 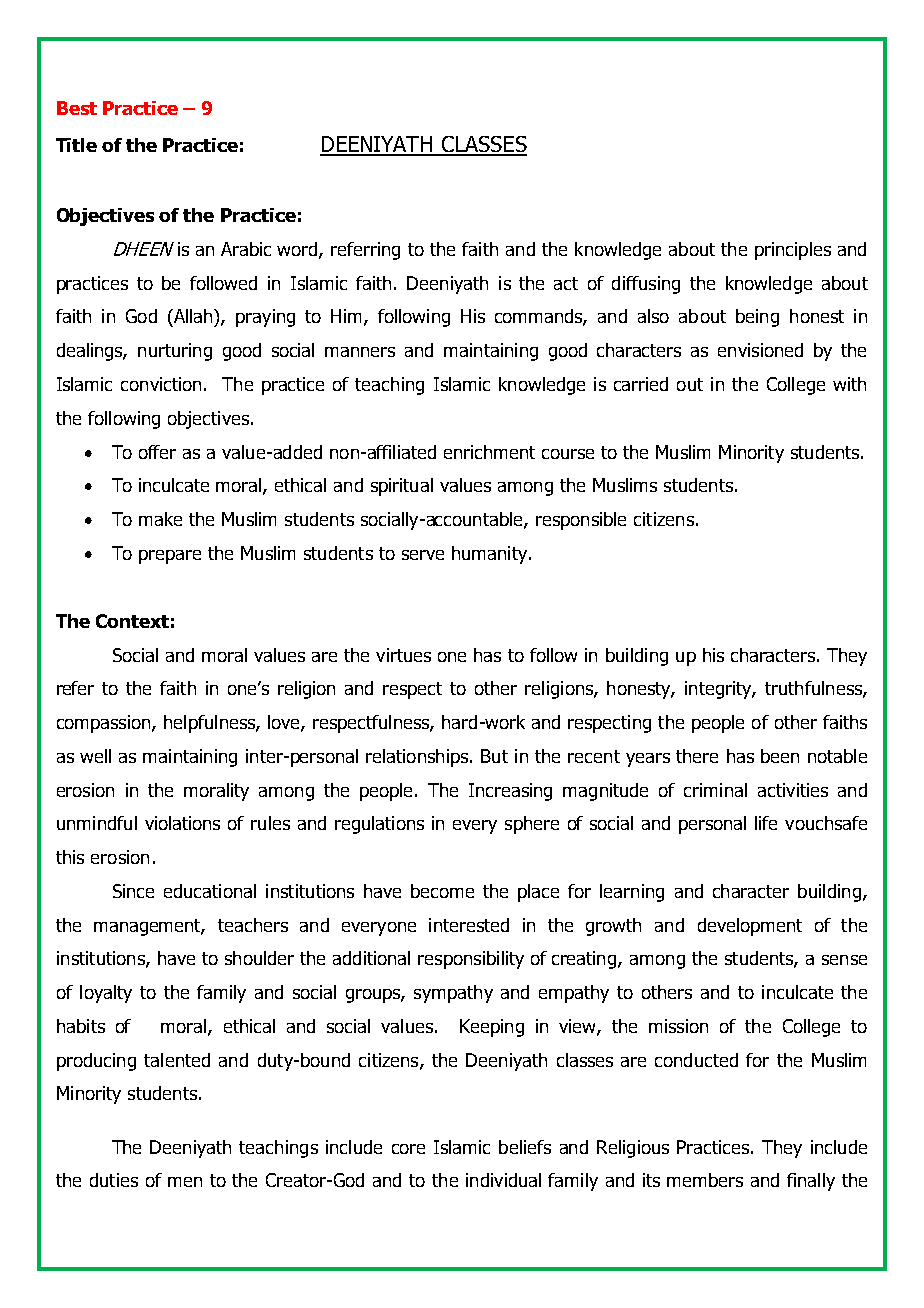 I want to click on virtues, so click(x=403, y=655).
